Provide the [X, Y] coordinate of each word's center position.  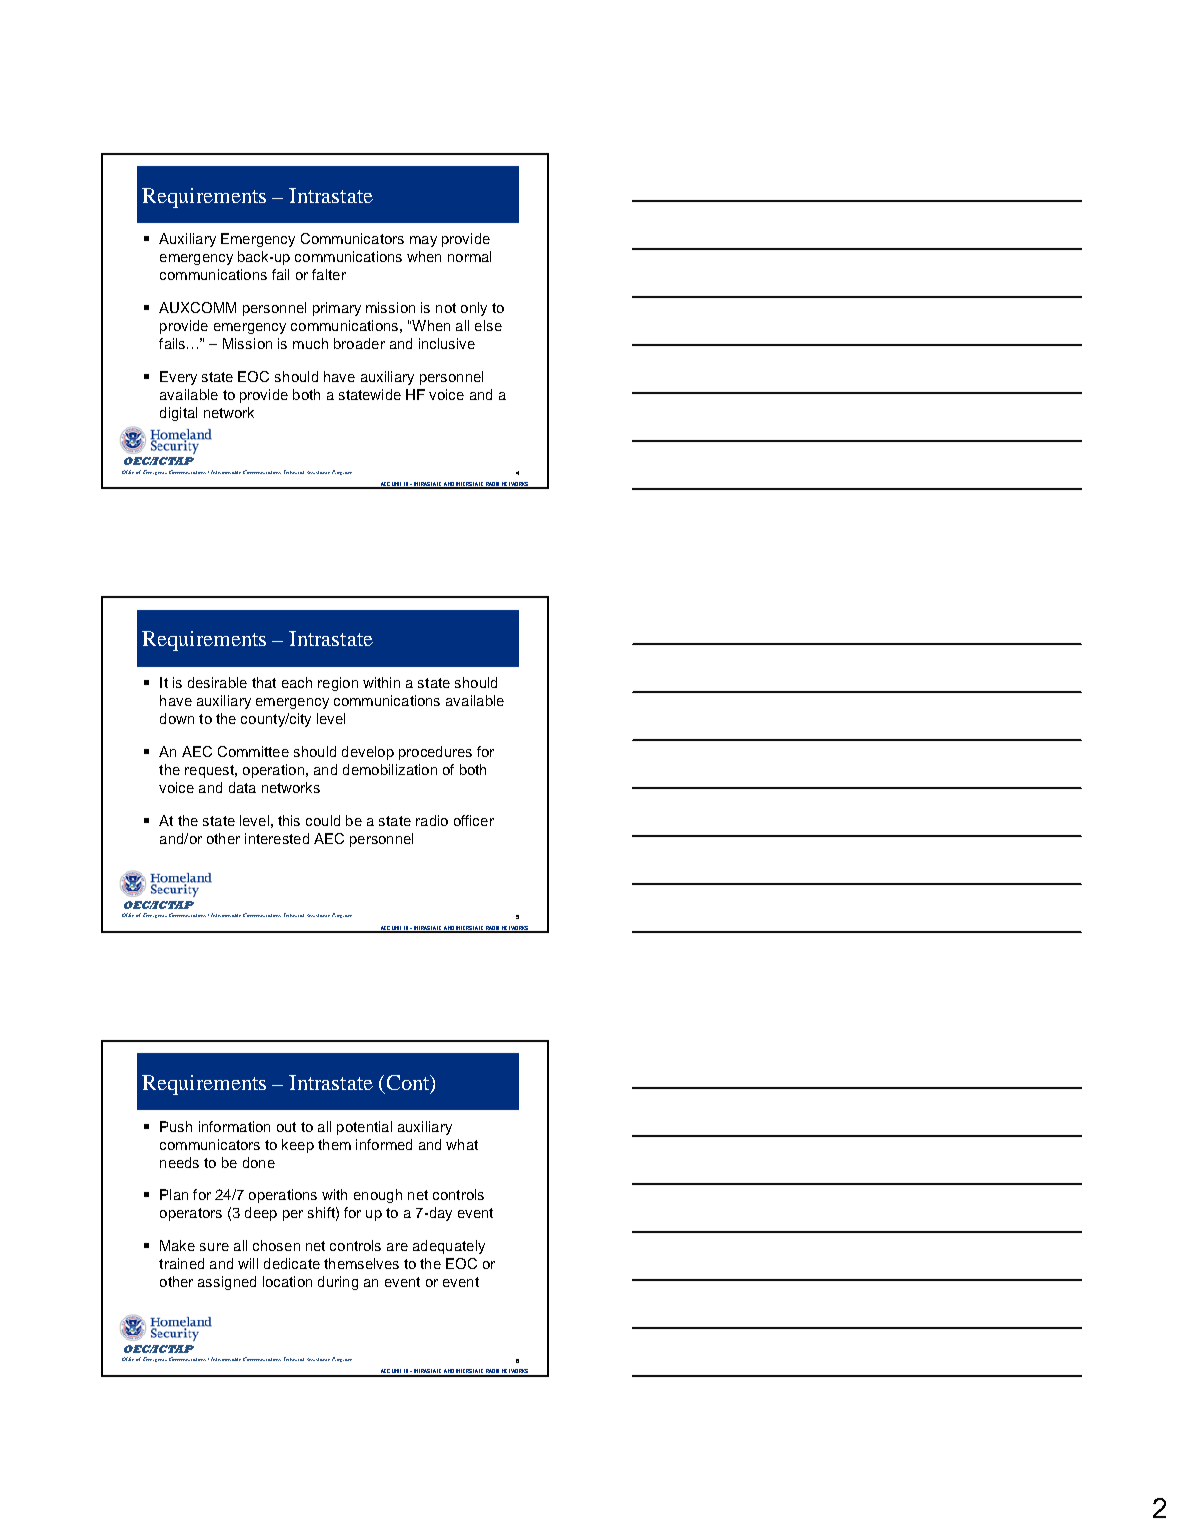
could [323, 820]
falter [329, 274]
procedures [435, 753]
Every [178, 378]
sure [214, 1247]
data [242, 787]
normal [469, 256]
